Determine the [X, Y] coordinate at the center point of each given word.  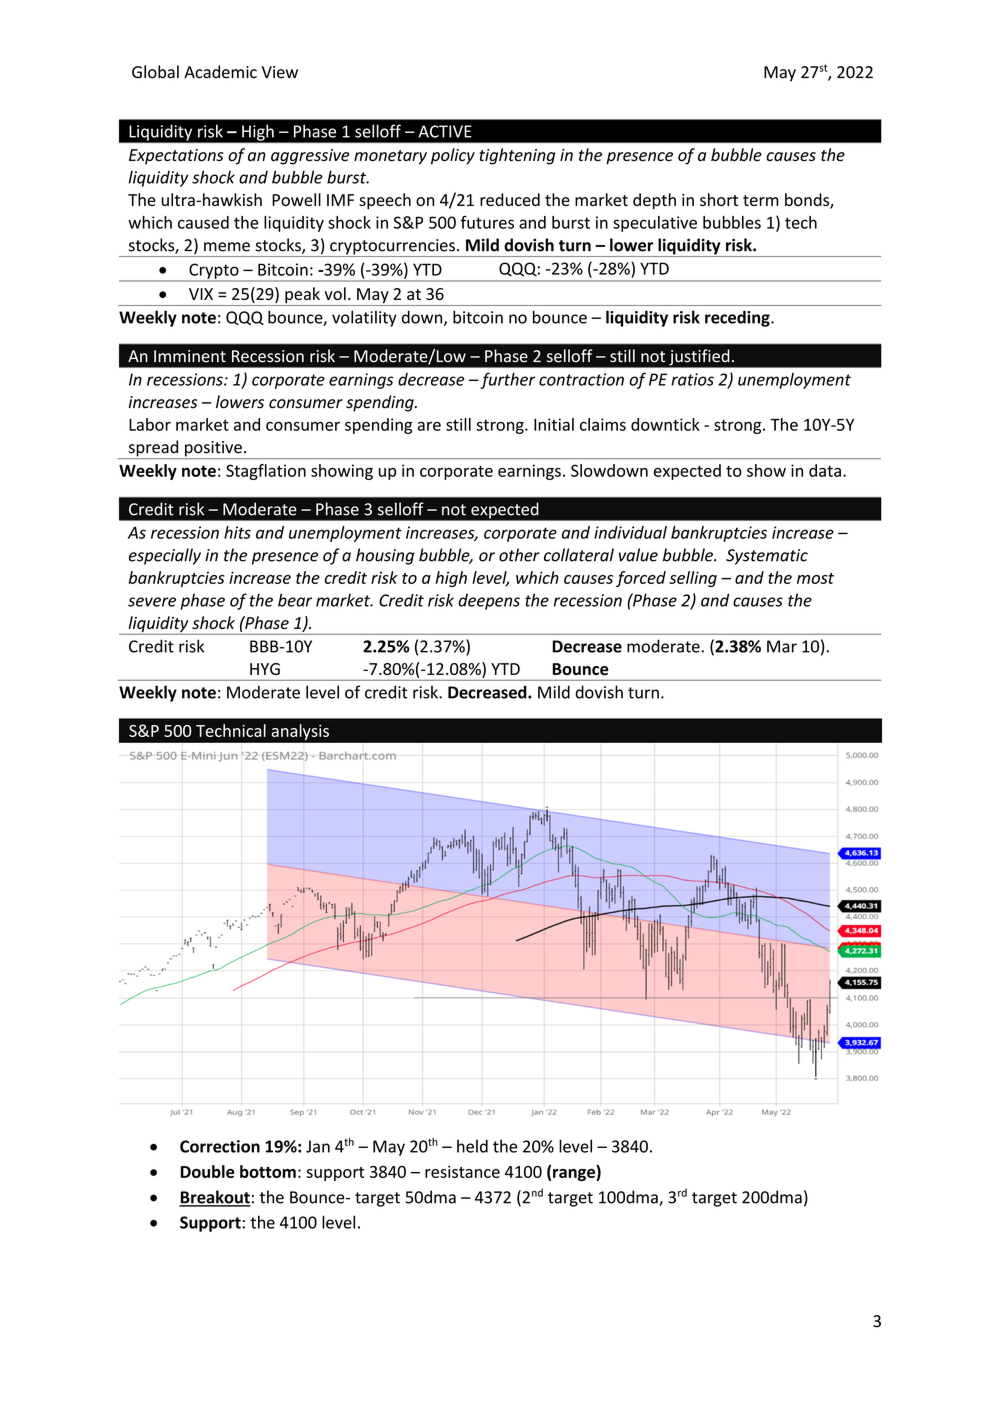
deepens [489, 601]
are [429, 426]
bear [295, 600]
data [825, 470]
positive [213, 450]
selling [693, 579]
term [761, 200]
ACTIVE [445, 131]
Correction [220, 1146]
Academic [220, 72]
